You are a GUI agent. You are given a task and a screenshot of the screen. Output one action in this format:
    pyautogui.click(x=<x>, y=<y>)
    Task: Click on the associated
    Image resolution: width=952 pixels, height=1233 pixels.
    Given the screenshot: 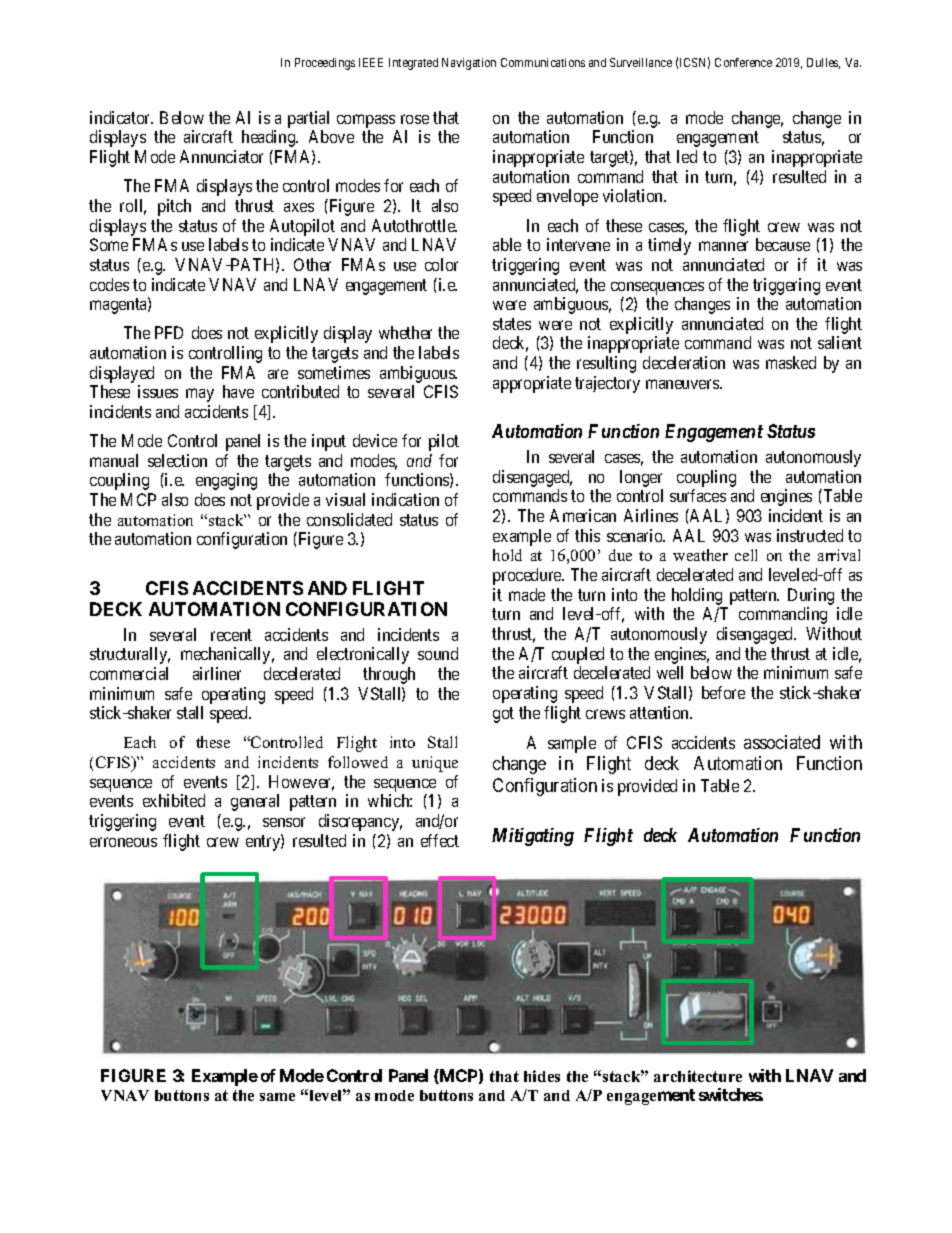 What is the action you would take?
    pyautogui.click(x=782, y=742)
